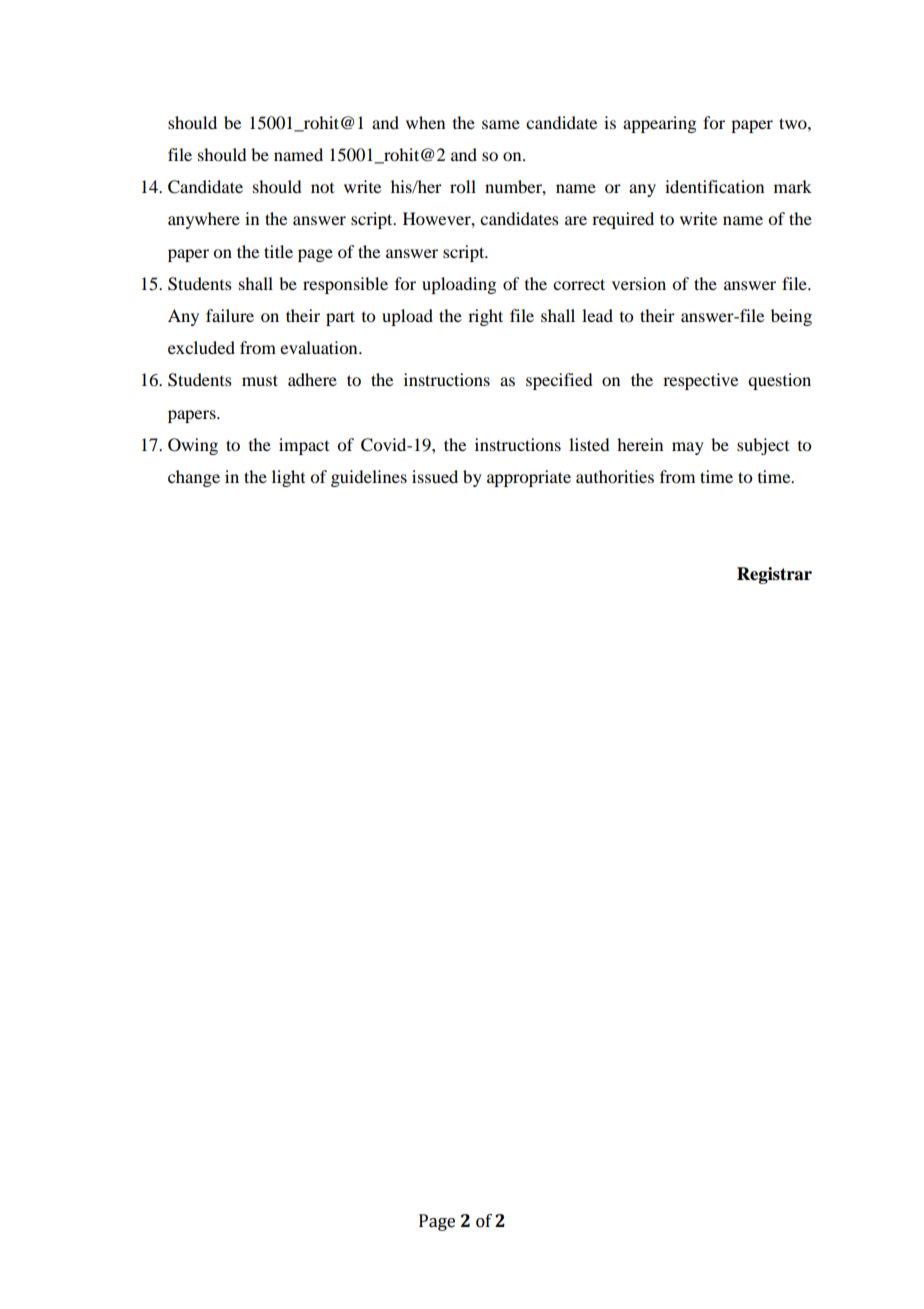  What do you see at coordinates (579, 284) in the screenshot?
I see `correct` at bounding box center [579, 284].
